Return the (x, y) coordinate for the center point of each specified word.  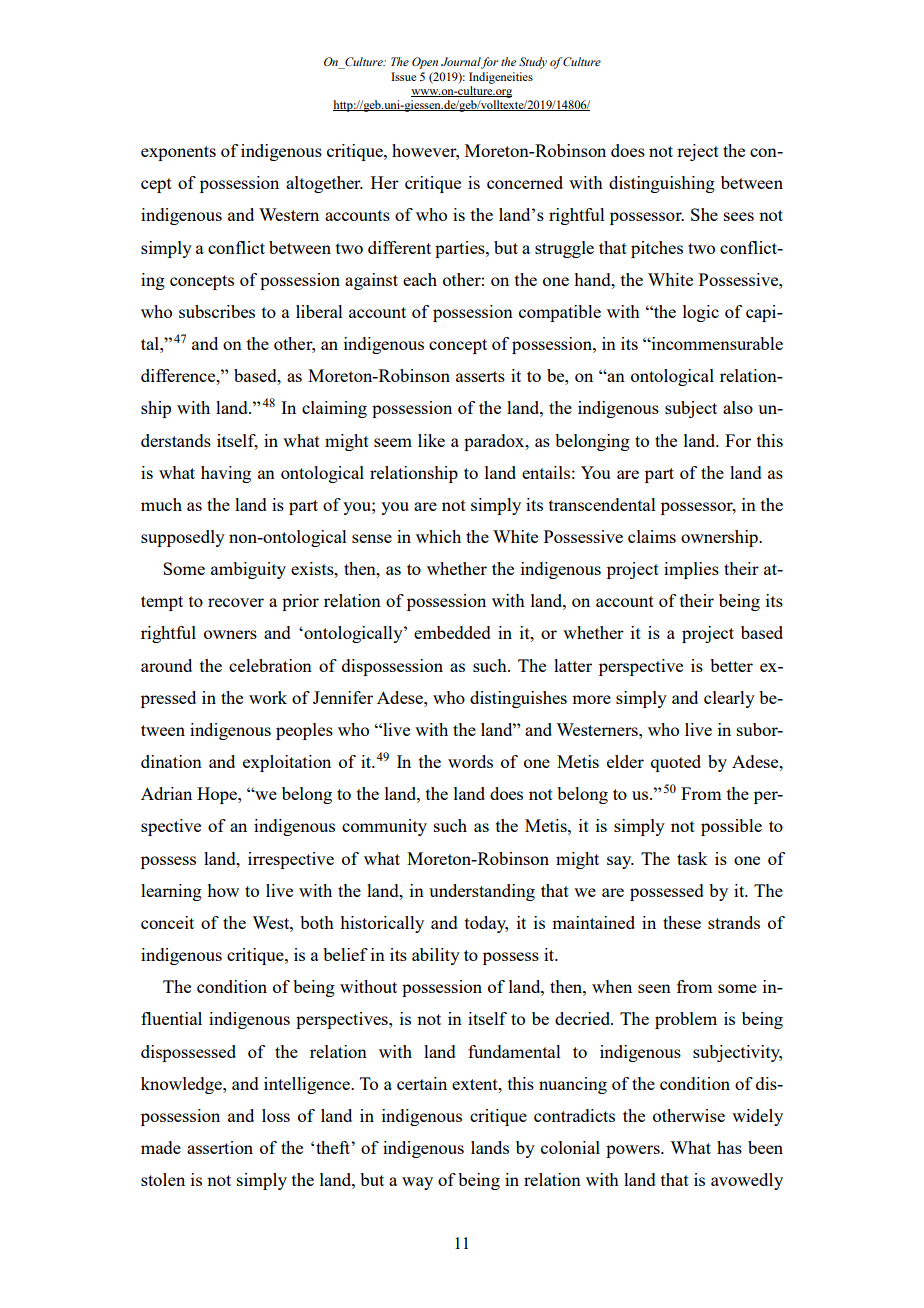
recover (236, 602)
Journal (461, 63)
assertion (220, 1147)
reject (698, 152)
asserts (480, 376)
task (692, 858)
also (738, 407)
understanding (482, 892)
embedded (452, 632)
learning (171, 892)
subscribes (217, 311)
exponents (178, 153)
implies (691, 570)
